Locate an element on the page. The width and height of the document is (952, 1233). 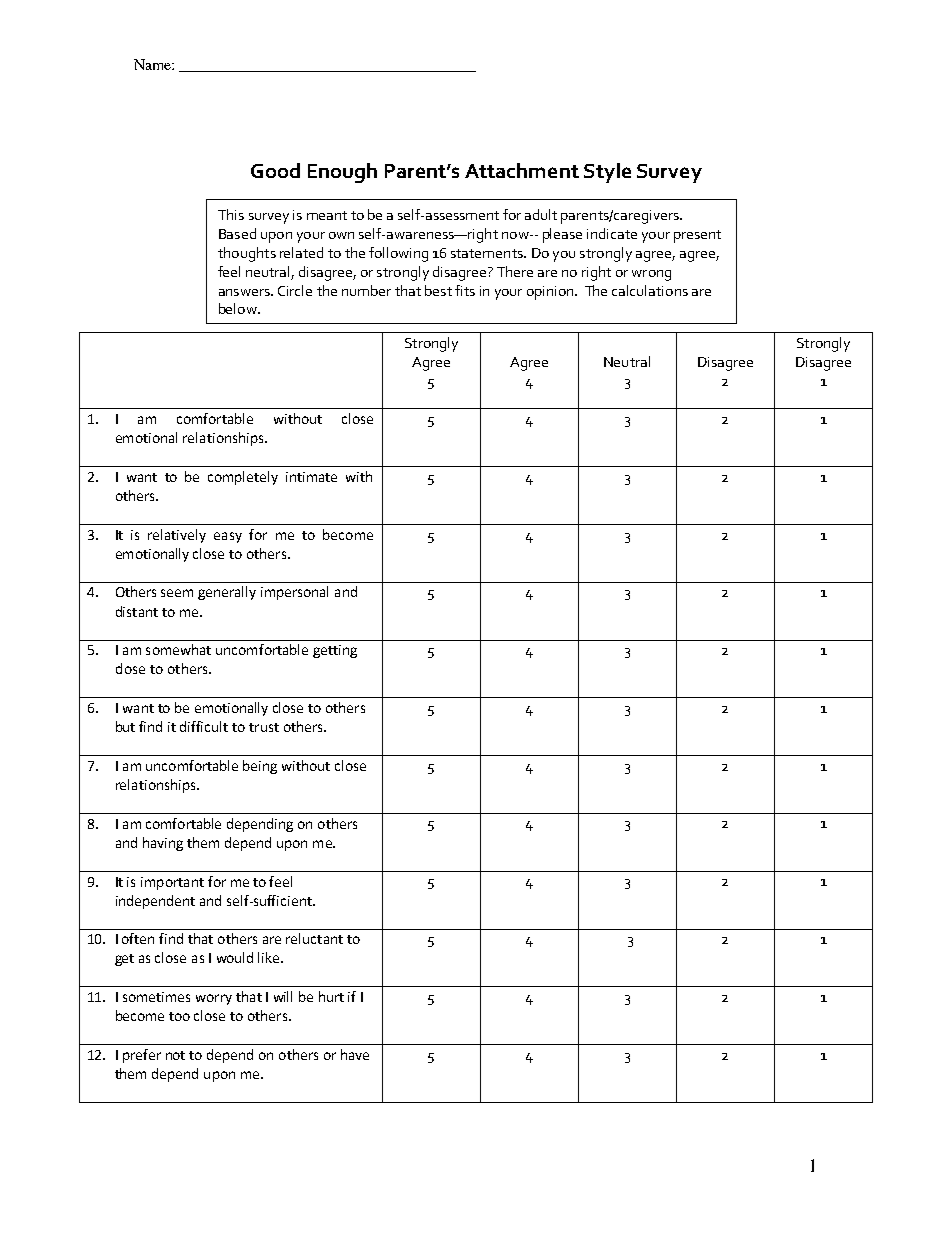
too is located at coordinates (179, 1016).
